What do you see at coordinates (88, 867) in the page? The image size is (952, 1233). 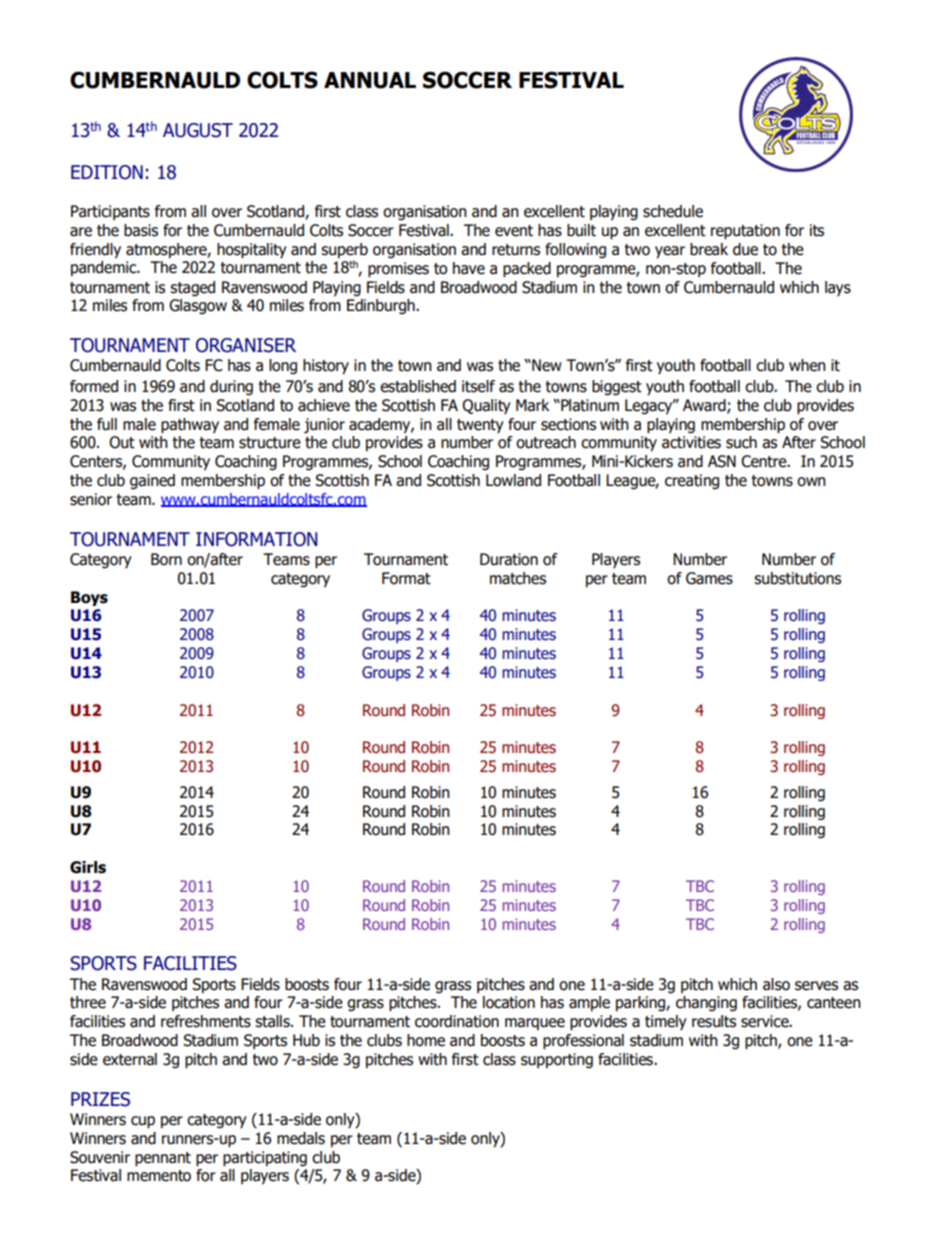 I see `Girls` at bounding box center [88, 867].
